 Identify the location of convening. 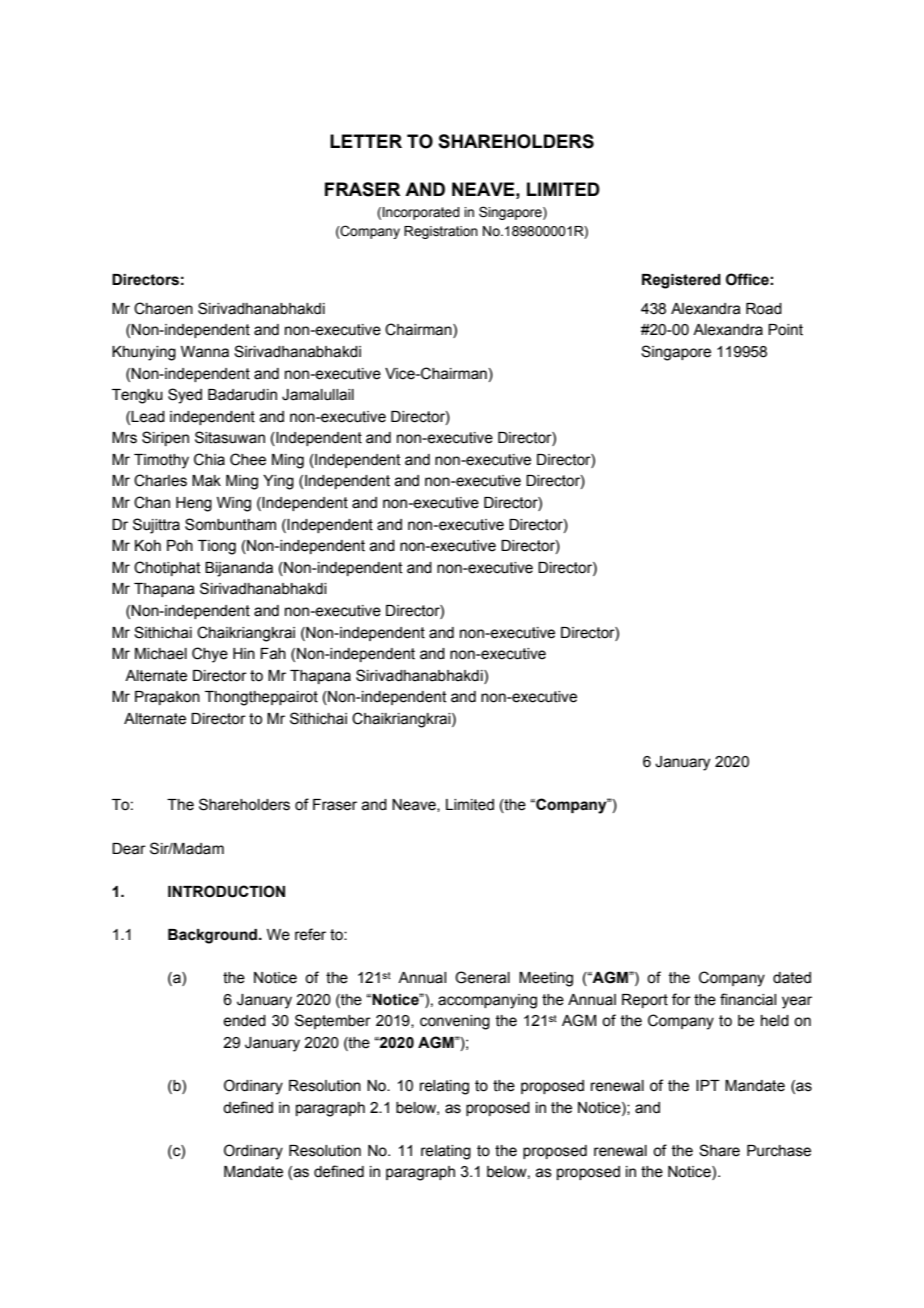
(455, 1022).
